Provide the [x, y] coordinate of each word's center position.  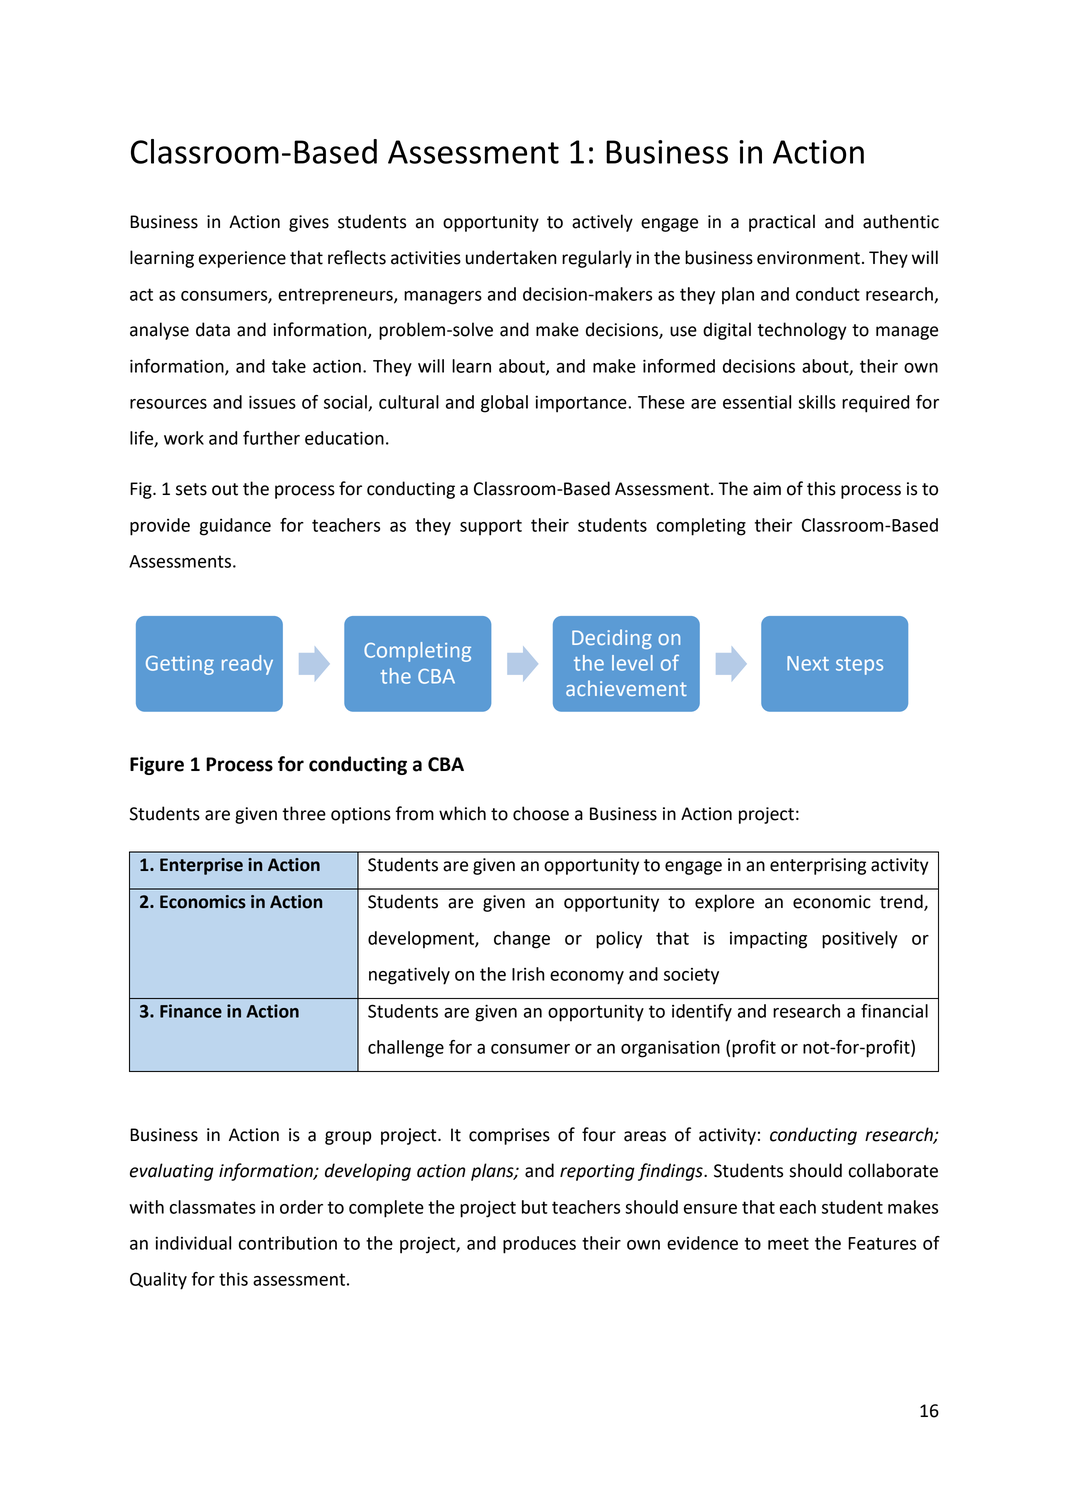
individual [193, 1243]
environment [808, 258]
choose [541, 813]
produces [539, 1245]
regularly [597, 259]
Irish [528, 974]
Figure [157, 766]
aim [767, 489]
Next [808, 663]
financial [894, 1011]
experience [242, 259]
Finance [191, 1011]
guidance [235, 527]
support [491, 527]
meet [788, 1243]
